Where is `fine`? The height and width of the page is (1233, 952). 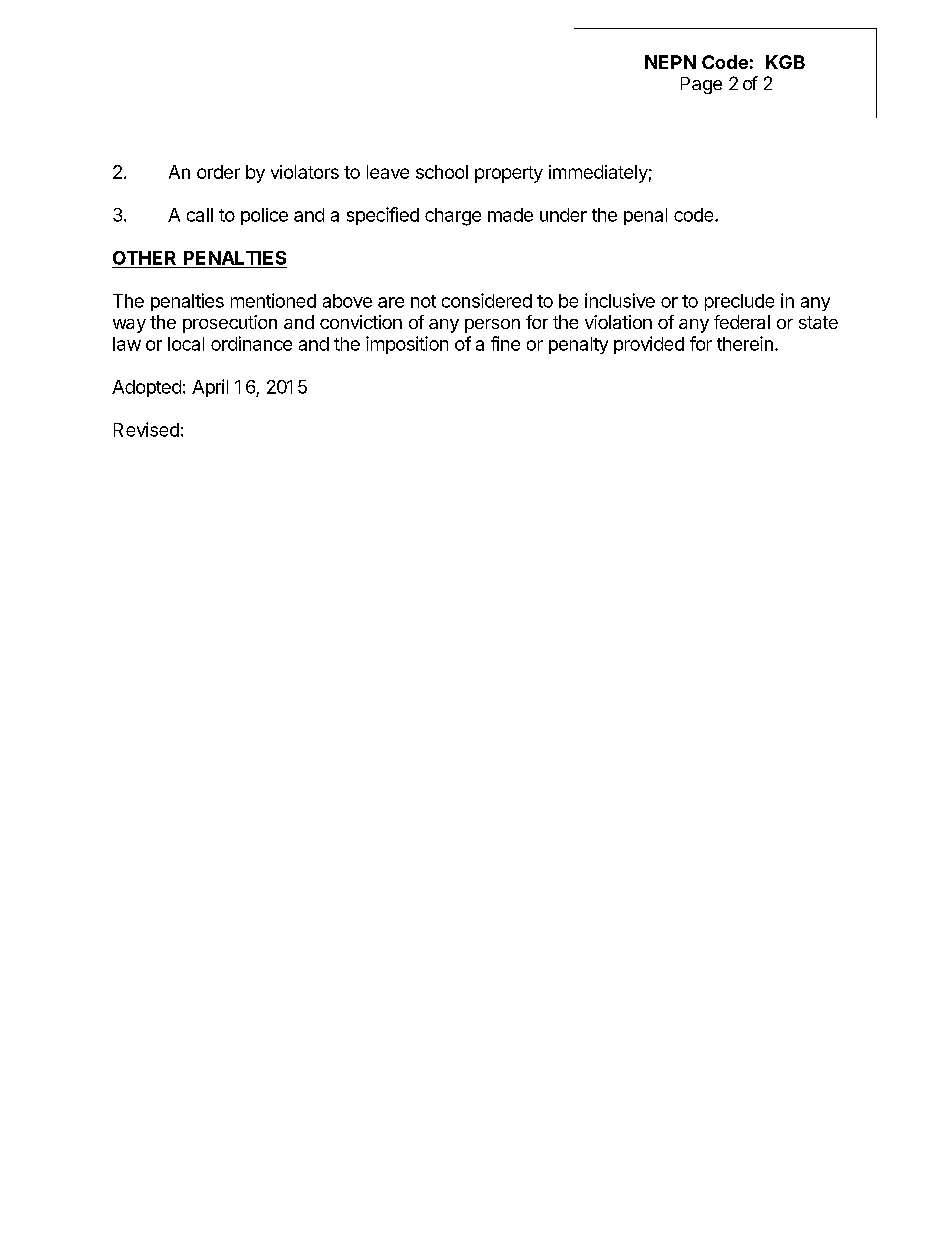
fine is located at coordinates (505, 343).
